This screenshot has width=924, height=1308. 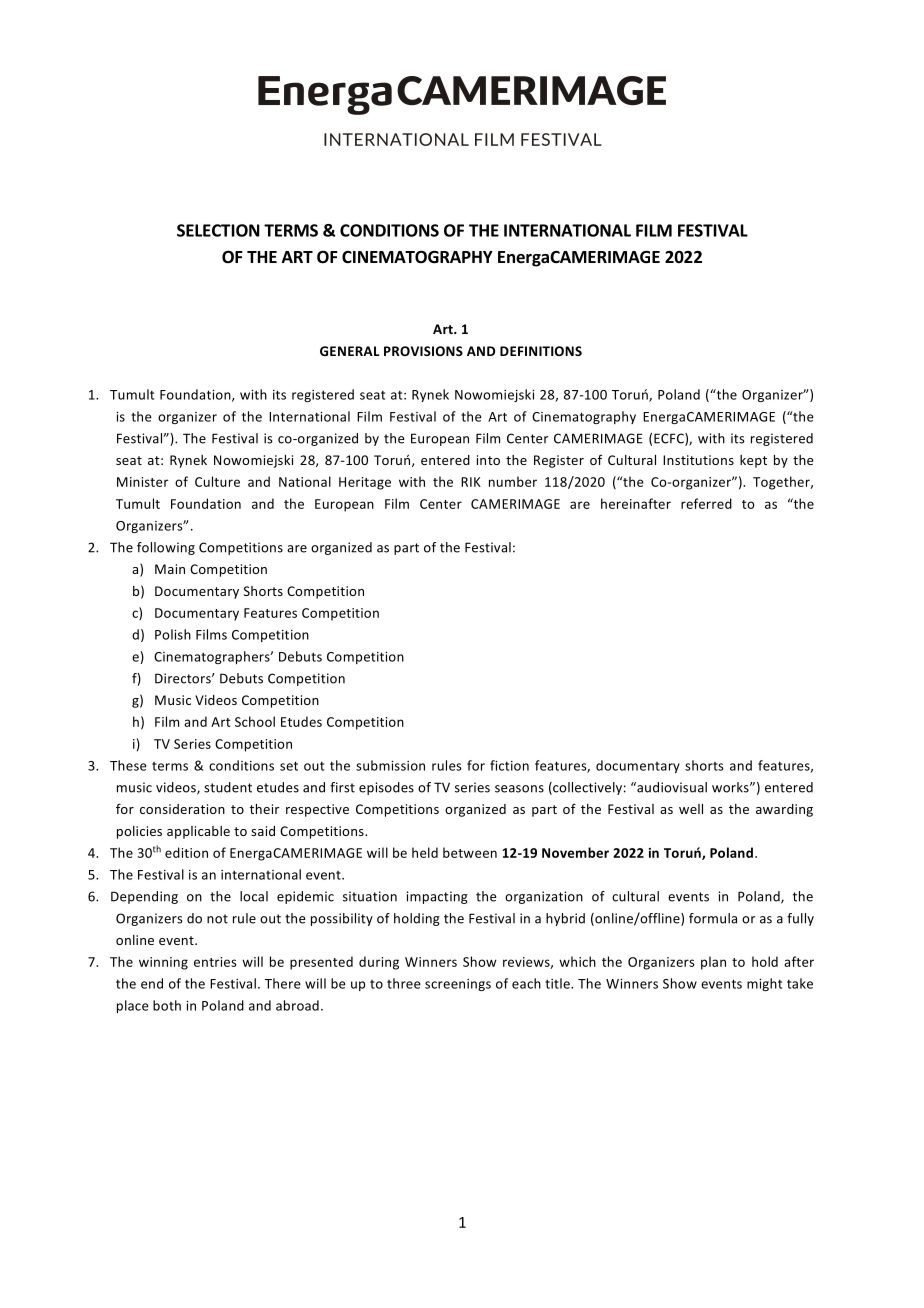 I want to click on plan, so click(x=713, y=963).
